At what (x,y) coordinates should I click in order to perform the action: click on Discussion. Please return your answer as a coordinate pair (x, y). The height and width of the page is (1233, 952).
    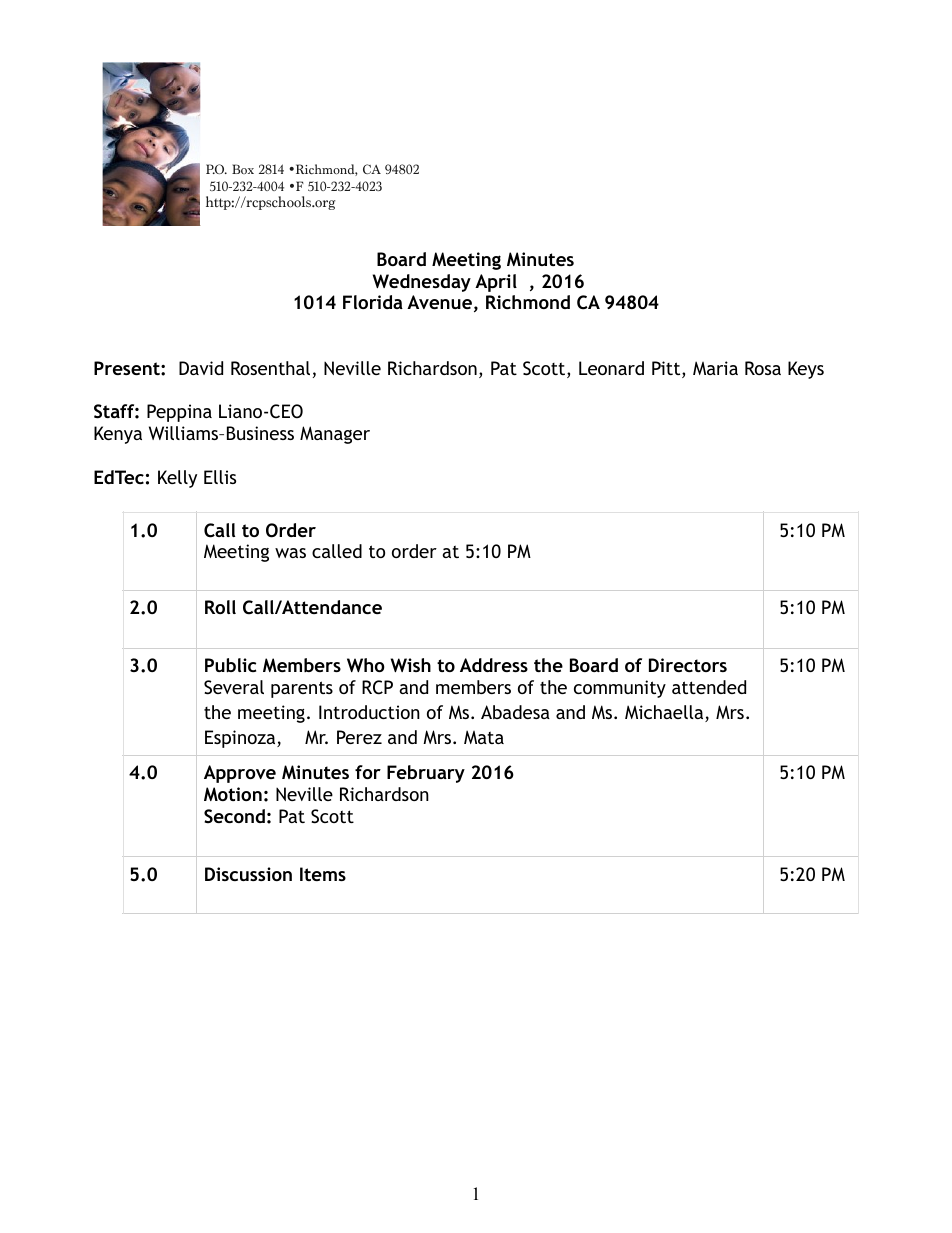
    Looking at the image, I should click on (248, 874).
